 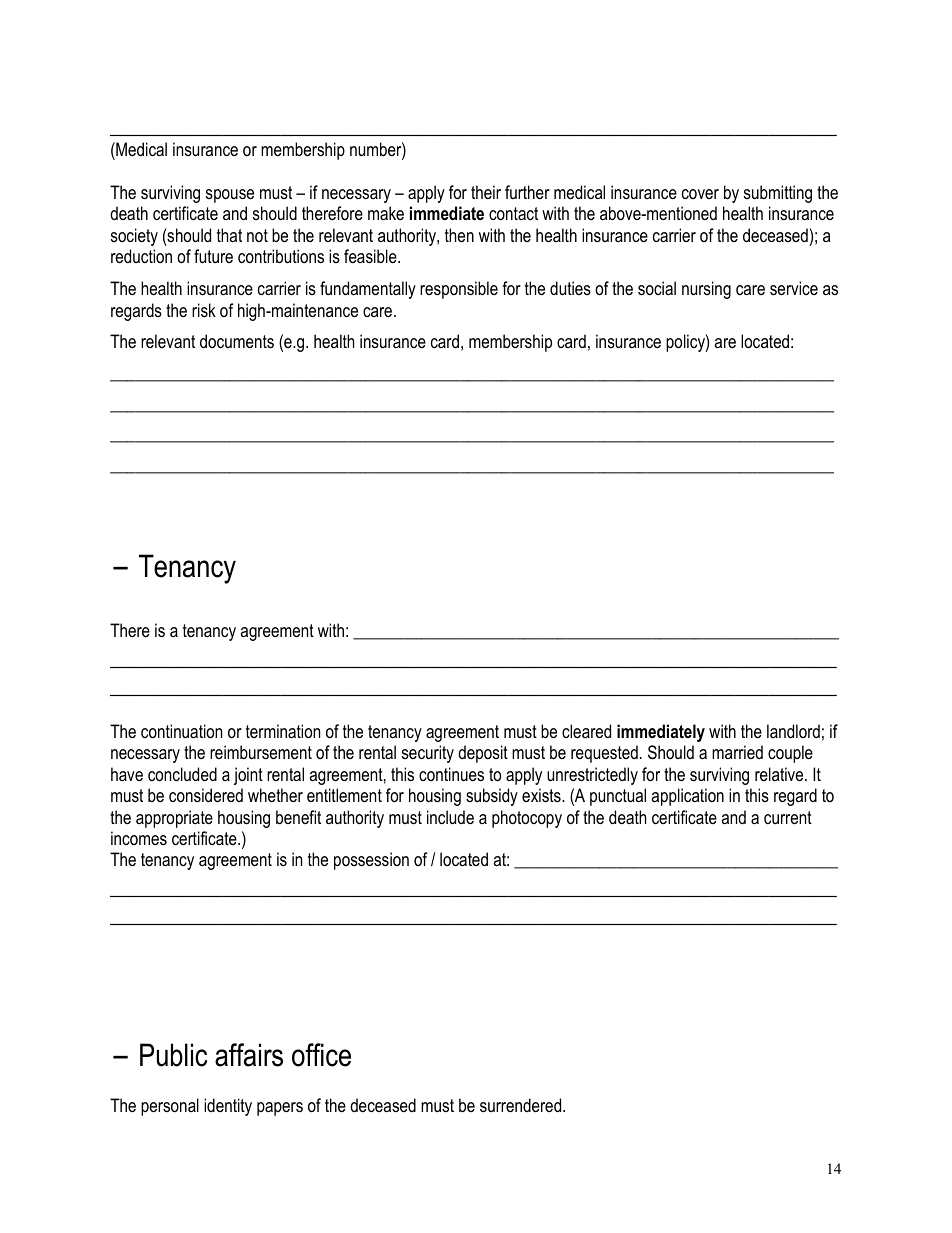 What do you see at coordinates (793, 731) in the screenshot?
I see `landlord` at bounding box center [793, 731].
